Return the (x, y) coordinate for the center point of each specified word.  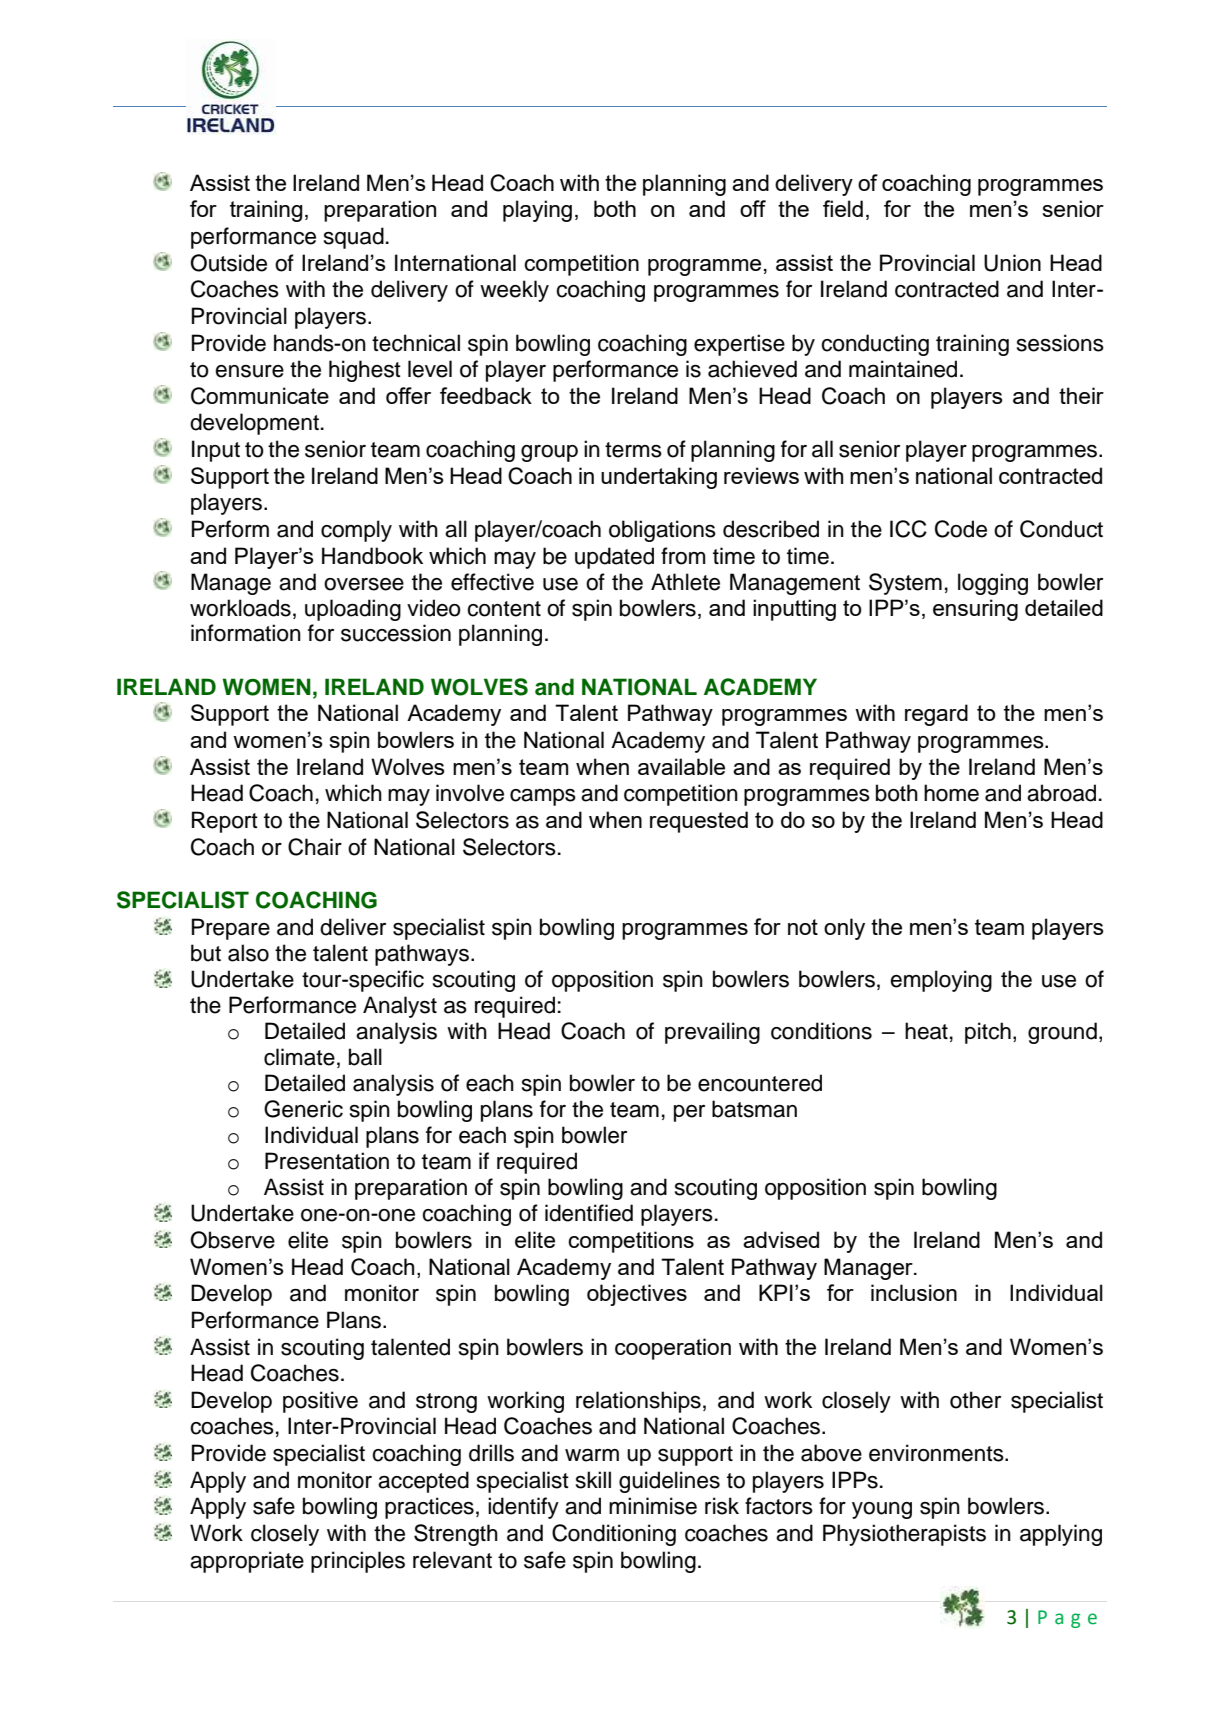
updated (614, 558)
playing (537, 211)
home (951, 793)
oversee (364, 584)
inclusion (914, 1292)
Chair (315, 847)
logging (993, 584)
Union (1012, 263)
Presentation (327, 1161)
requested (699, 822)
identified (589, 1213)
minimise (653, 1506)
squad (354, 238)
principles (358, 1562)
